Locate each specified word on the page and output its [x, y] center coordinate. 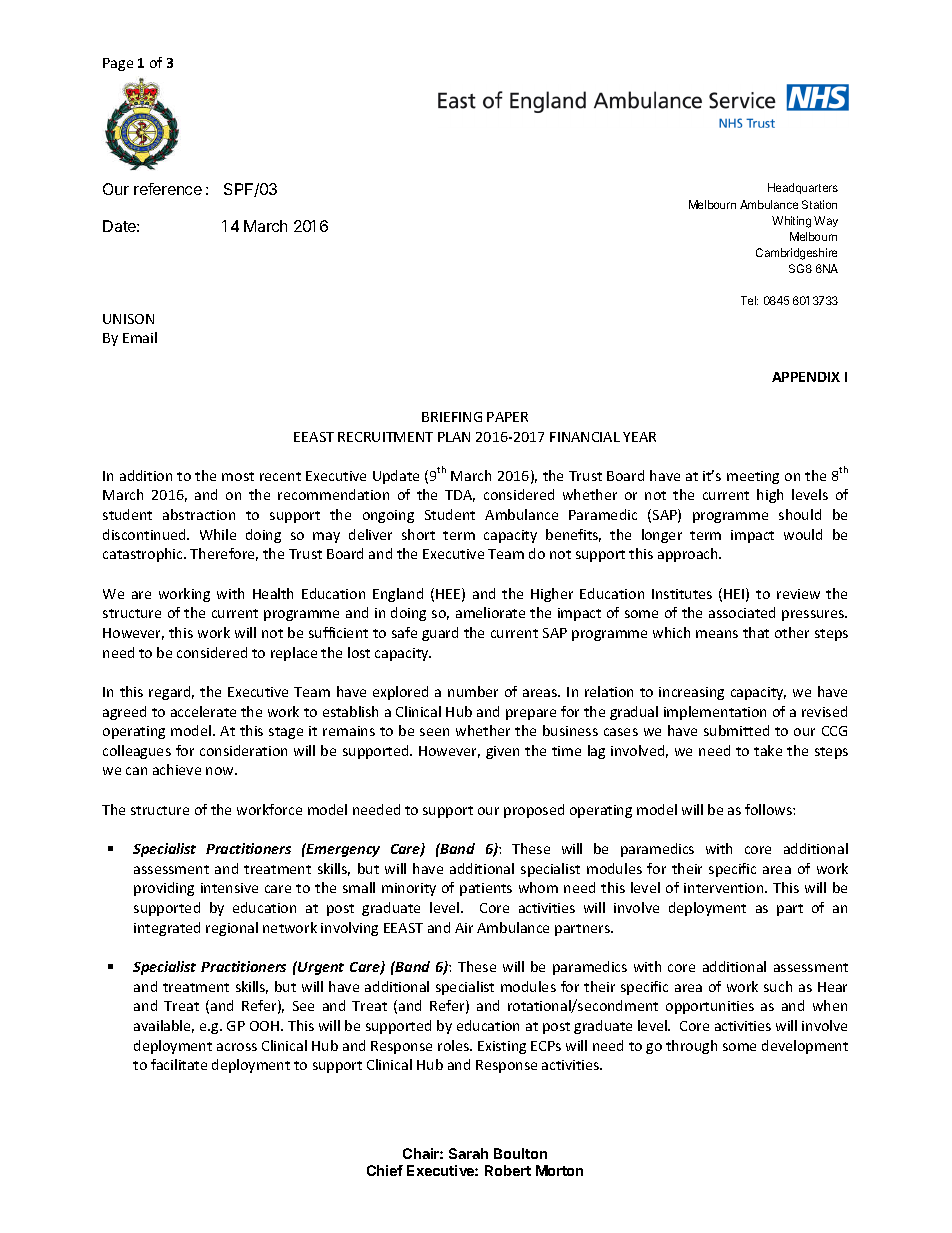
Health [273, 593]
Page [118, 64]
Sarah [468, 1153]
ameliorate [490, 612]
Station [819, 204]
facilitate [179, 1064]
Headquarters [803, 188]
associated [742, 612]
